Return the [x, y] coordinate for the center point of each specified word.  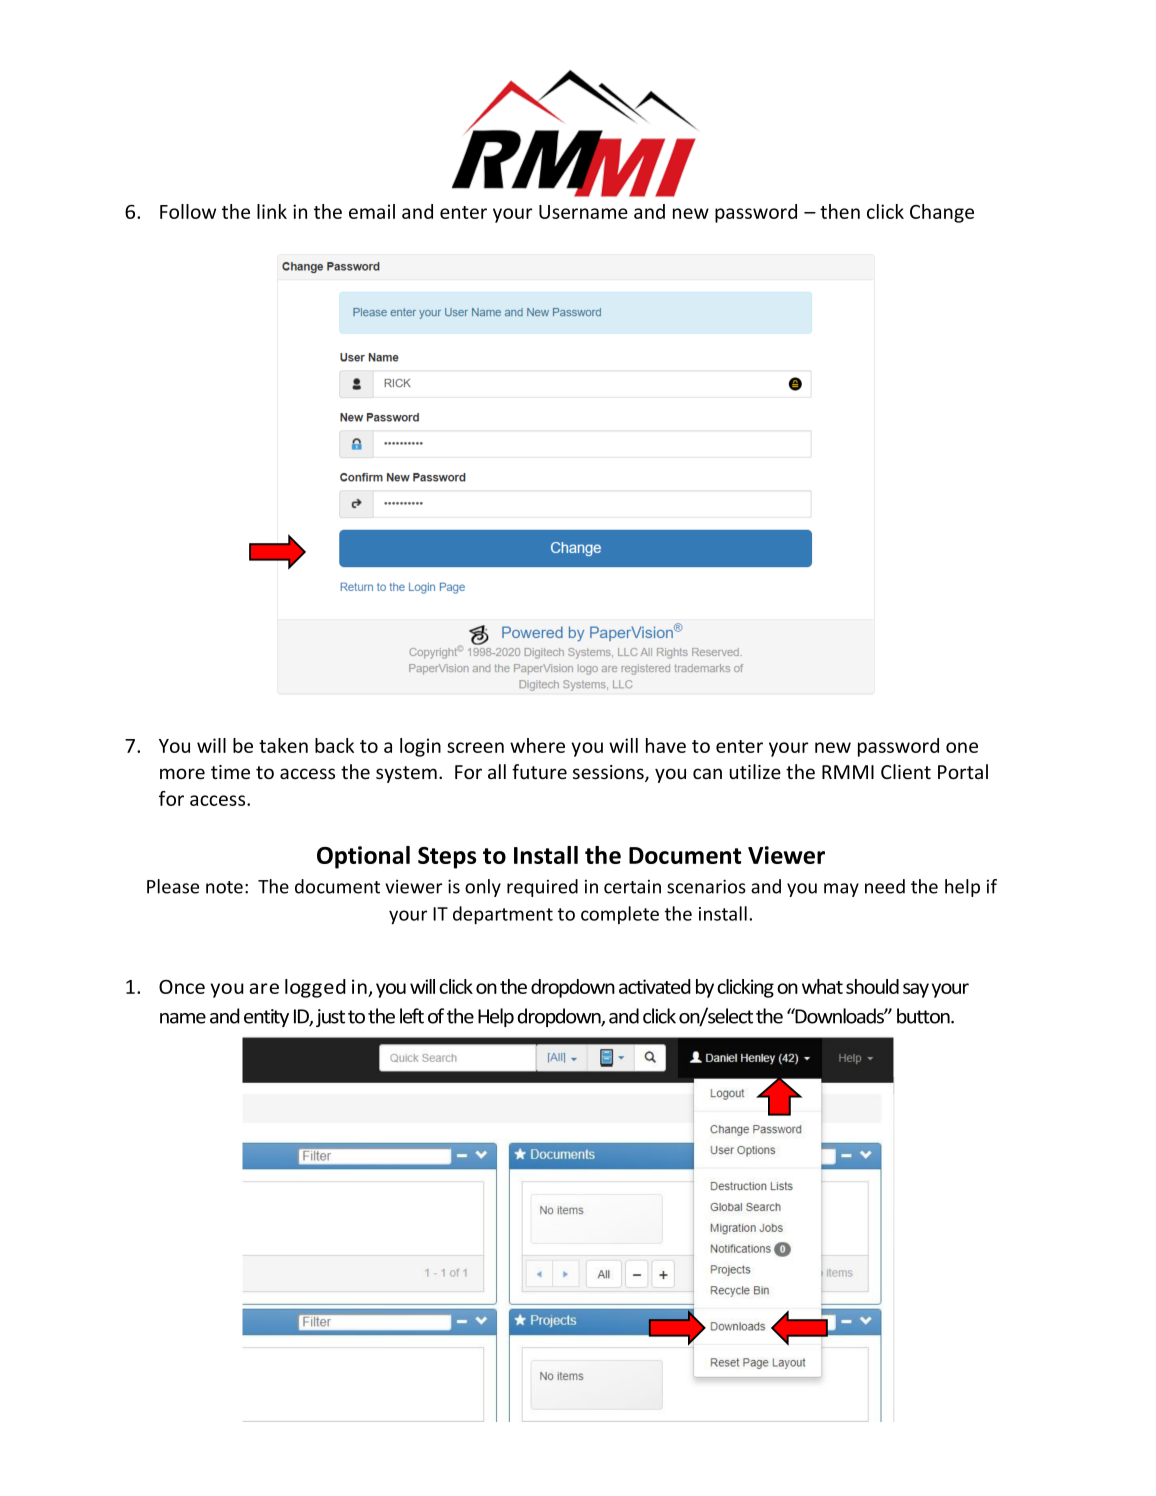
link [272, 211]
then [840, 211]
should [872, 986]
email [372, 211]
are [264, 988]
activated [655, 986]
